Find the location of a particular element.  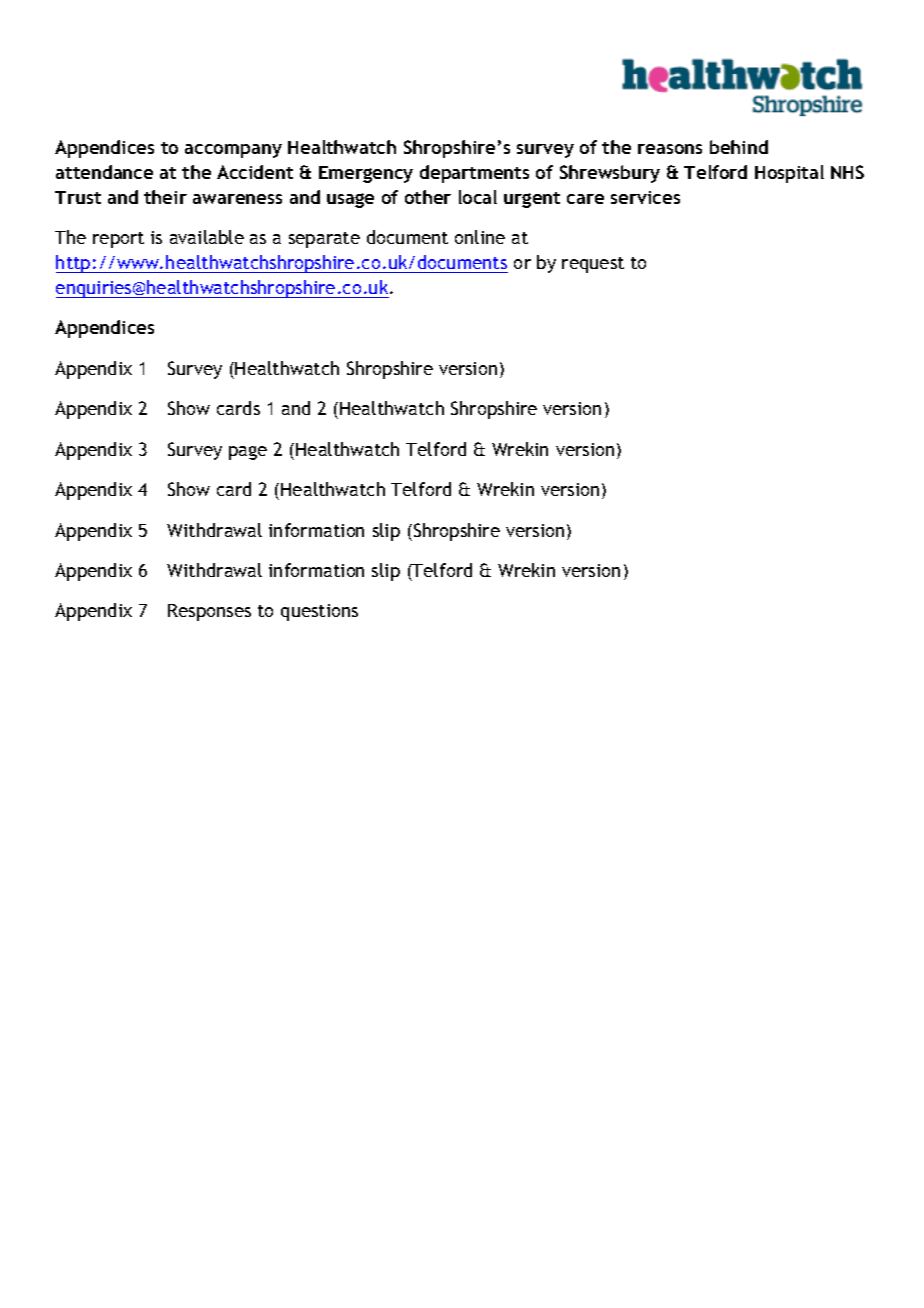

departments is located at coordinates (474, 174).
